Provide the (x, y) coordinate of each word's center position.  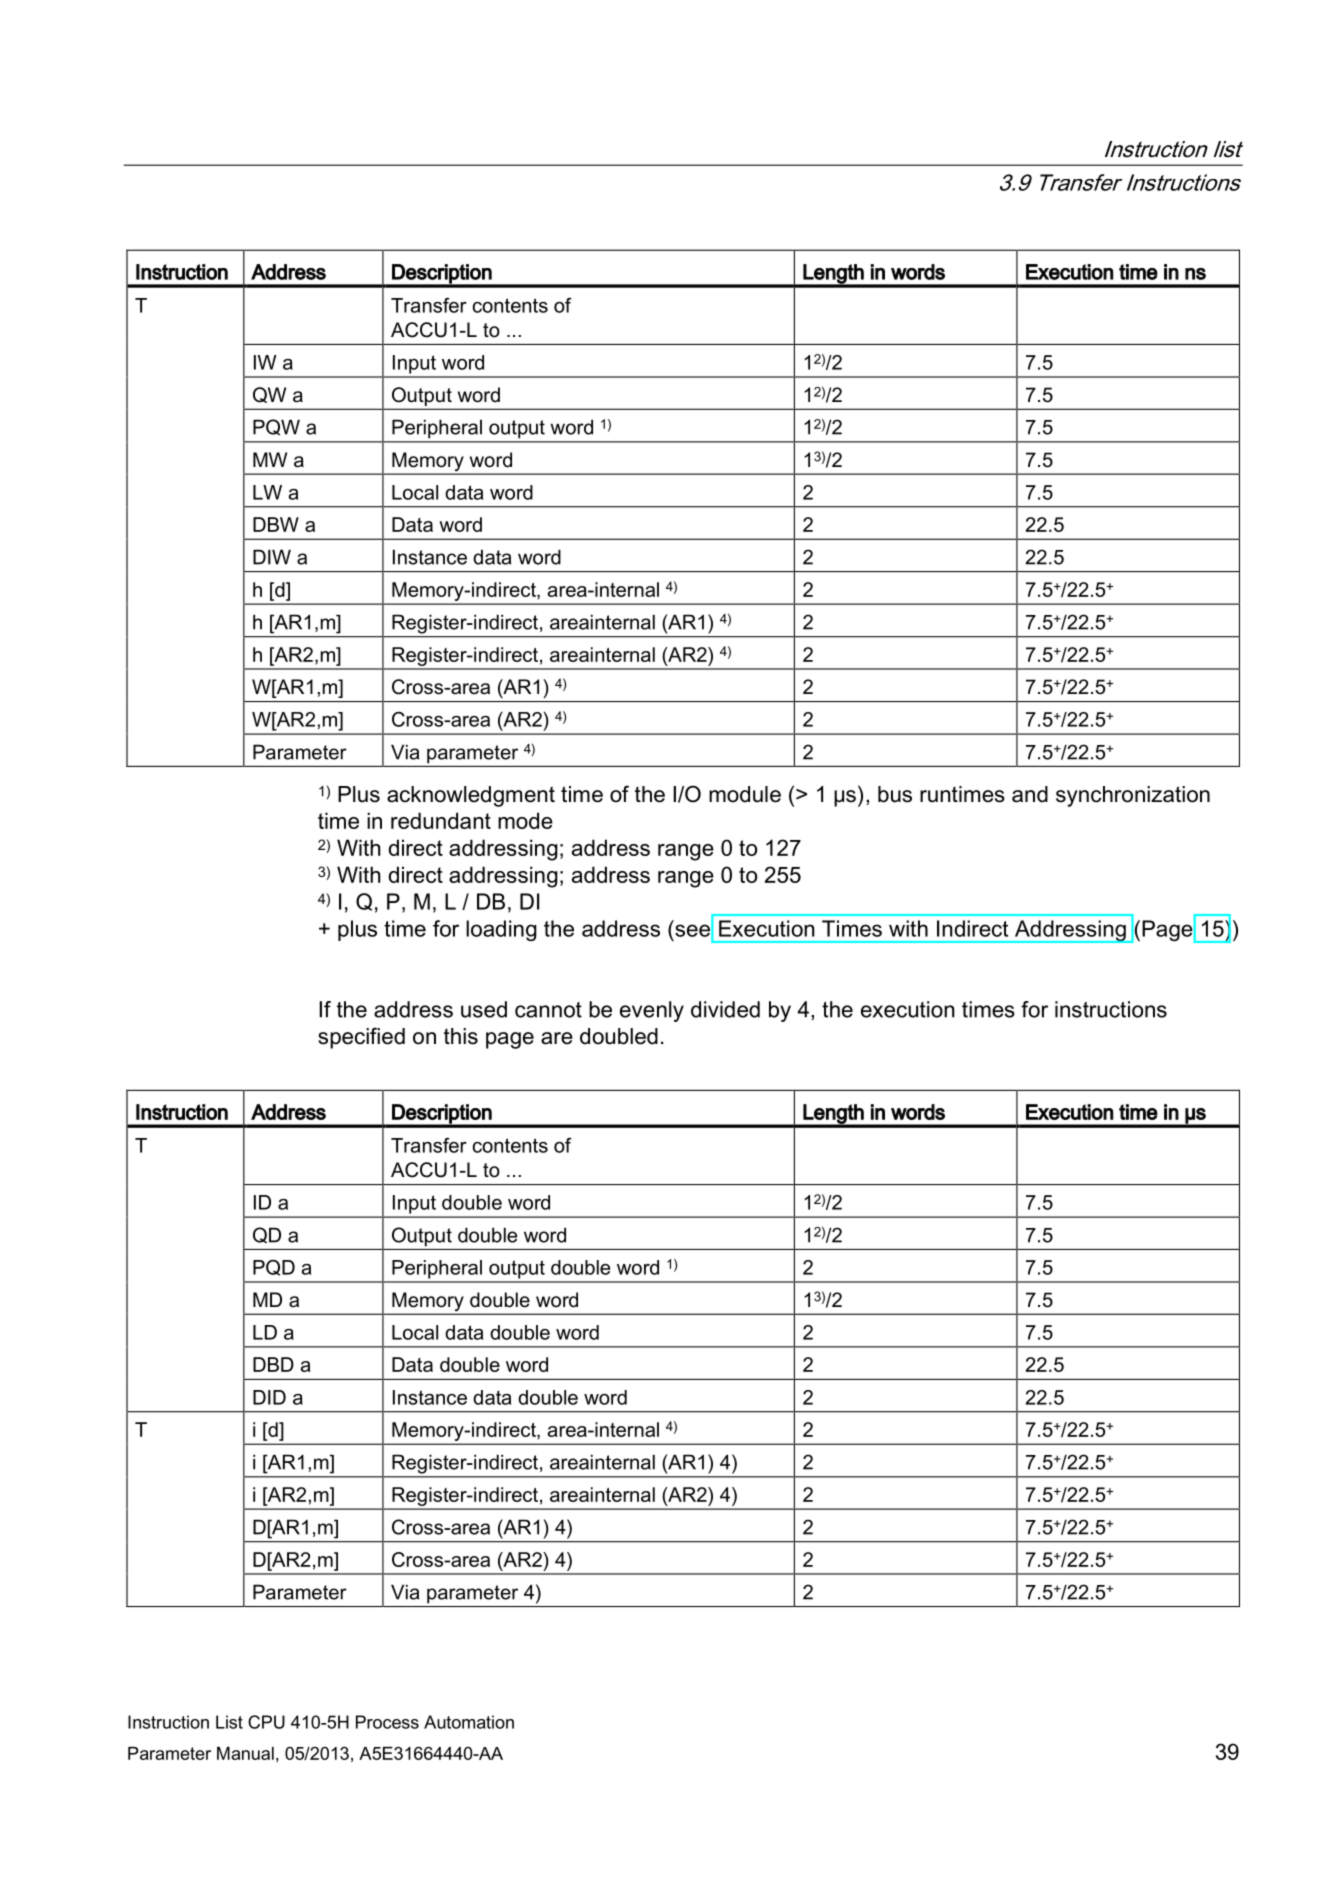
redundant (441, 820)
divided (725, 1009)
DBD (273, 1364)
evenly (652, 1011)
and (1030, 794)
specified (361, 1038)
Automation (469, 1722)
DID (269, 1397)
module (745, 794)
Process (387, 1722)
